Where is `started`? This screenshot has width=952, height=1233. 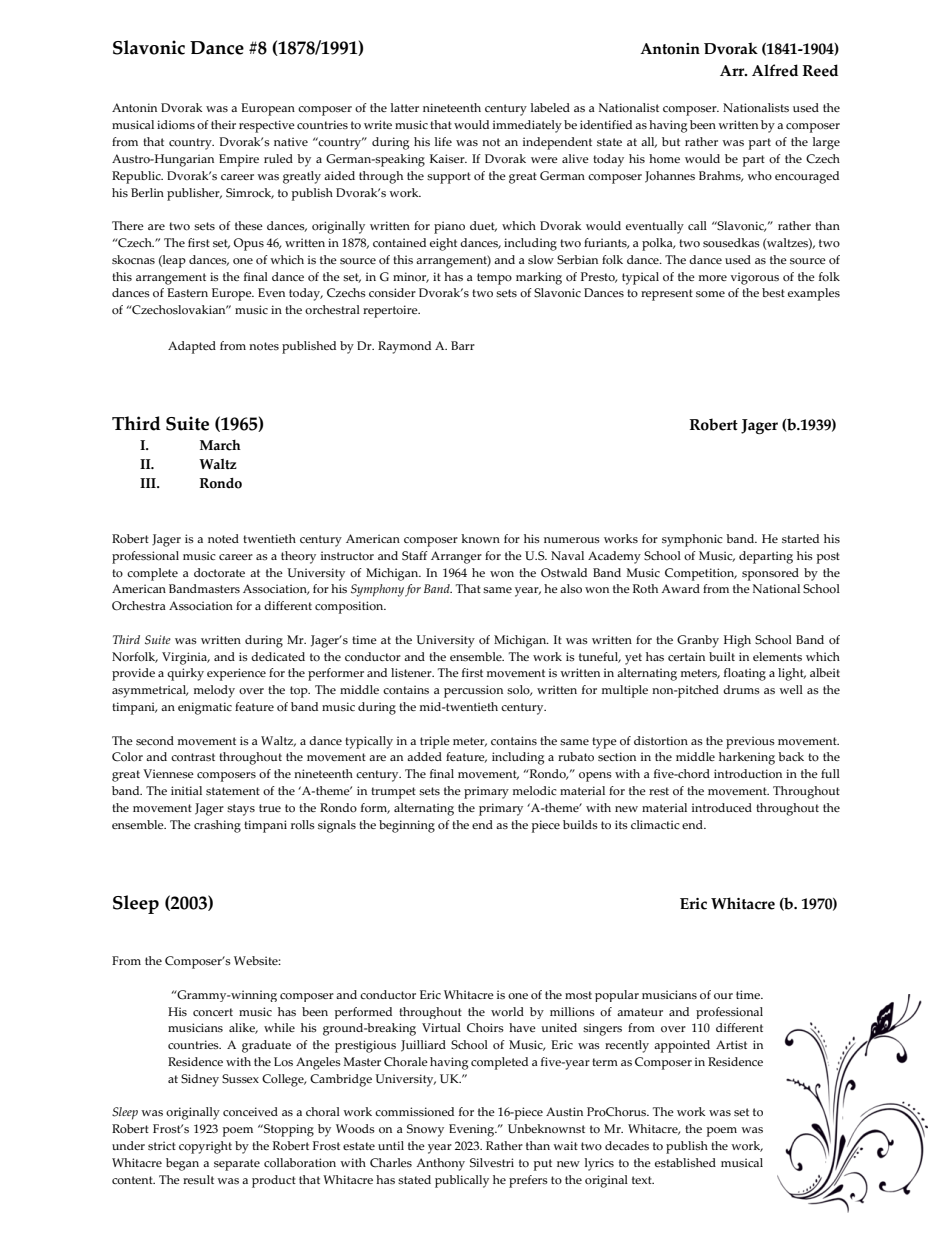
started is located at coordinates (800, 538).
